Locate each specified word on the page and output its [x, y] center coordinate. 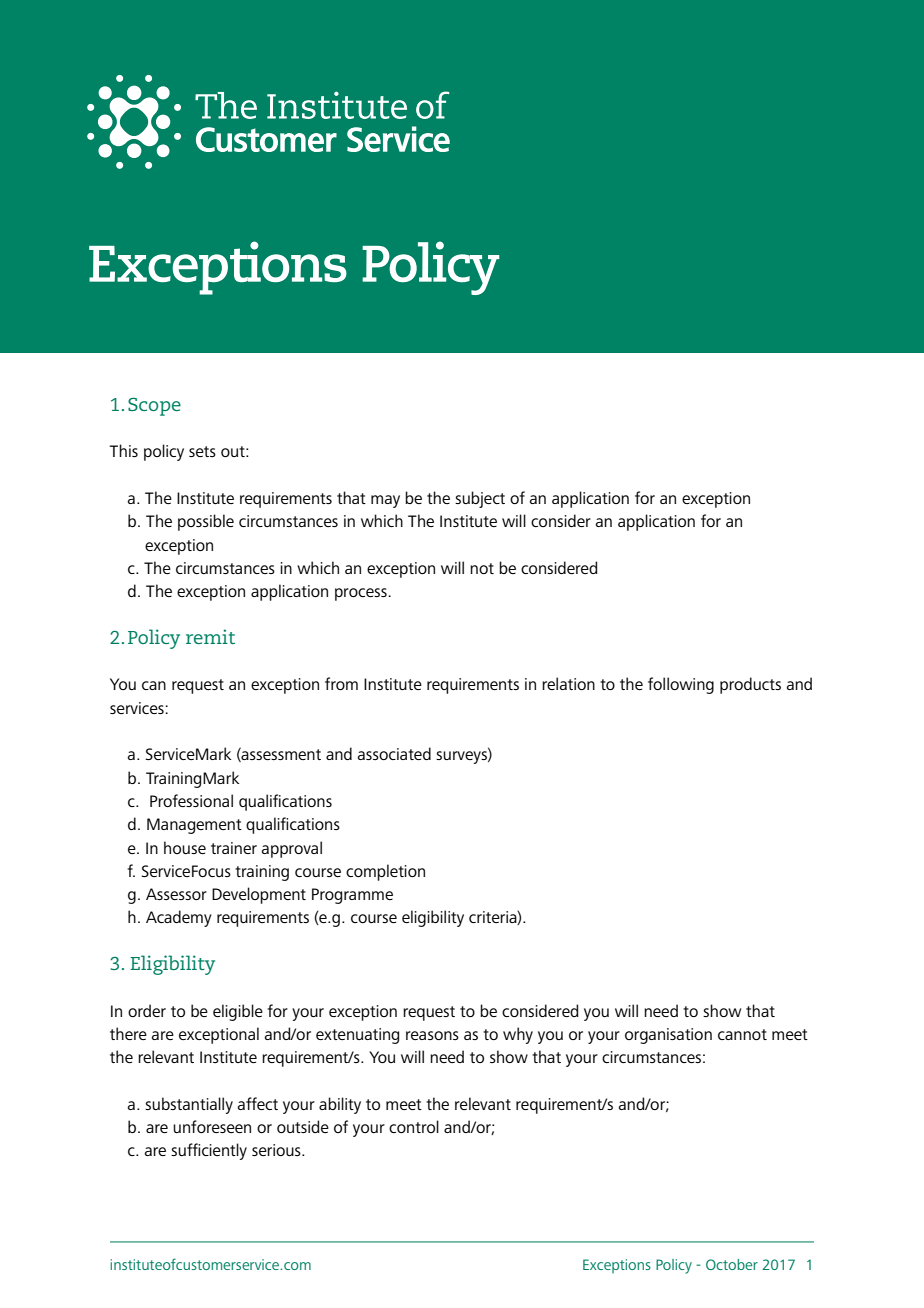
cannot [742, 1034]
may [385, 501]
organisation [668, 1036]
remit [210, 636]
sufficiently [209, 1151]
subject [480, 499]
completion [385, 872]
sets [202, 451]
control [414, 1126]
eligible [238, 1012]
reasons [432, 1035]
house [185, 847]
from [341, 683]
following [681, 685]
